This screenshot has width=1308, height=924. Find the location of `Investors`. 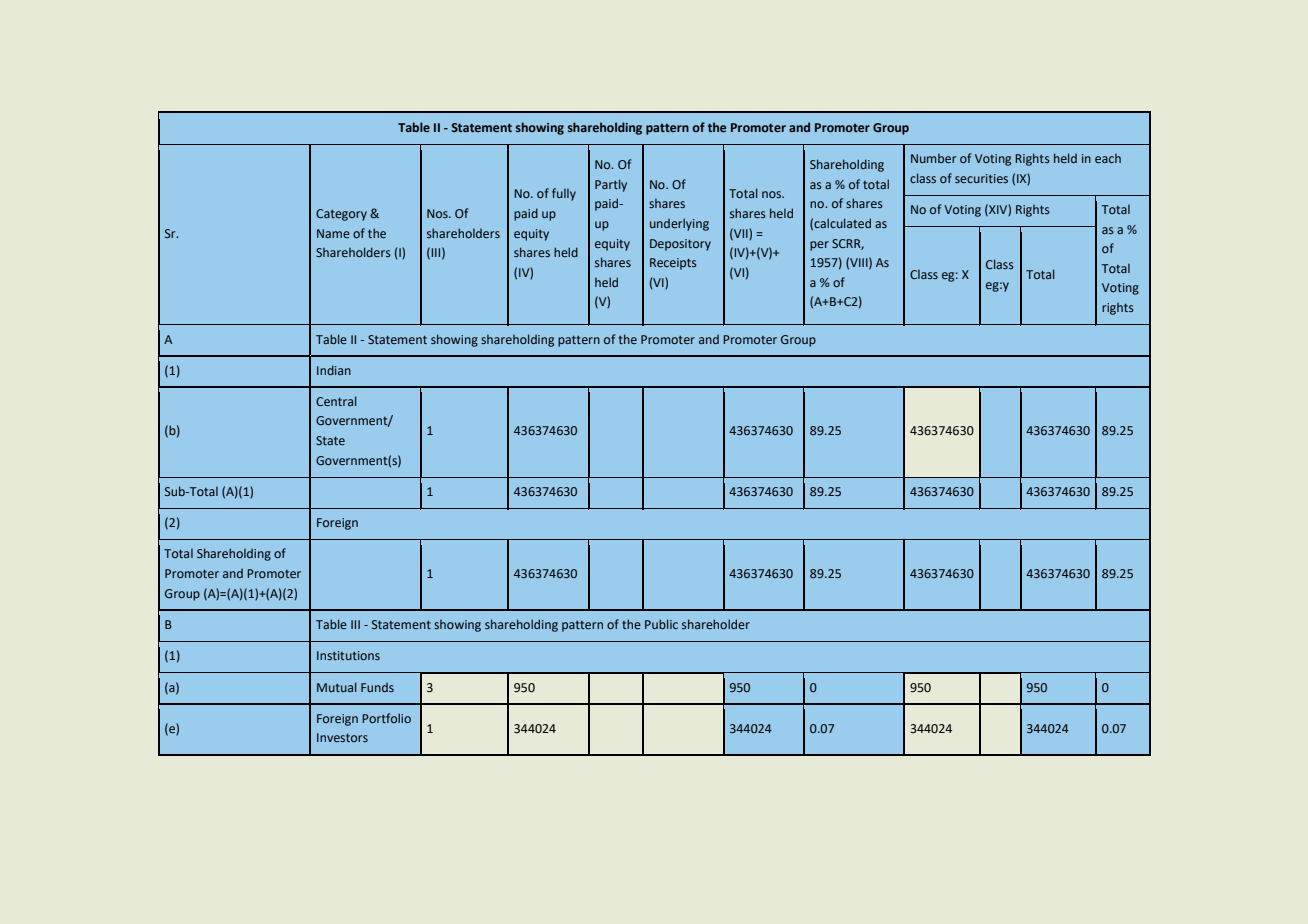

Investors is located at coordinates (342, 737).
